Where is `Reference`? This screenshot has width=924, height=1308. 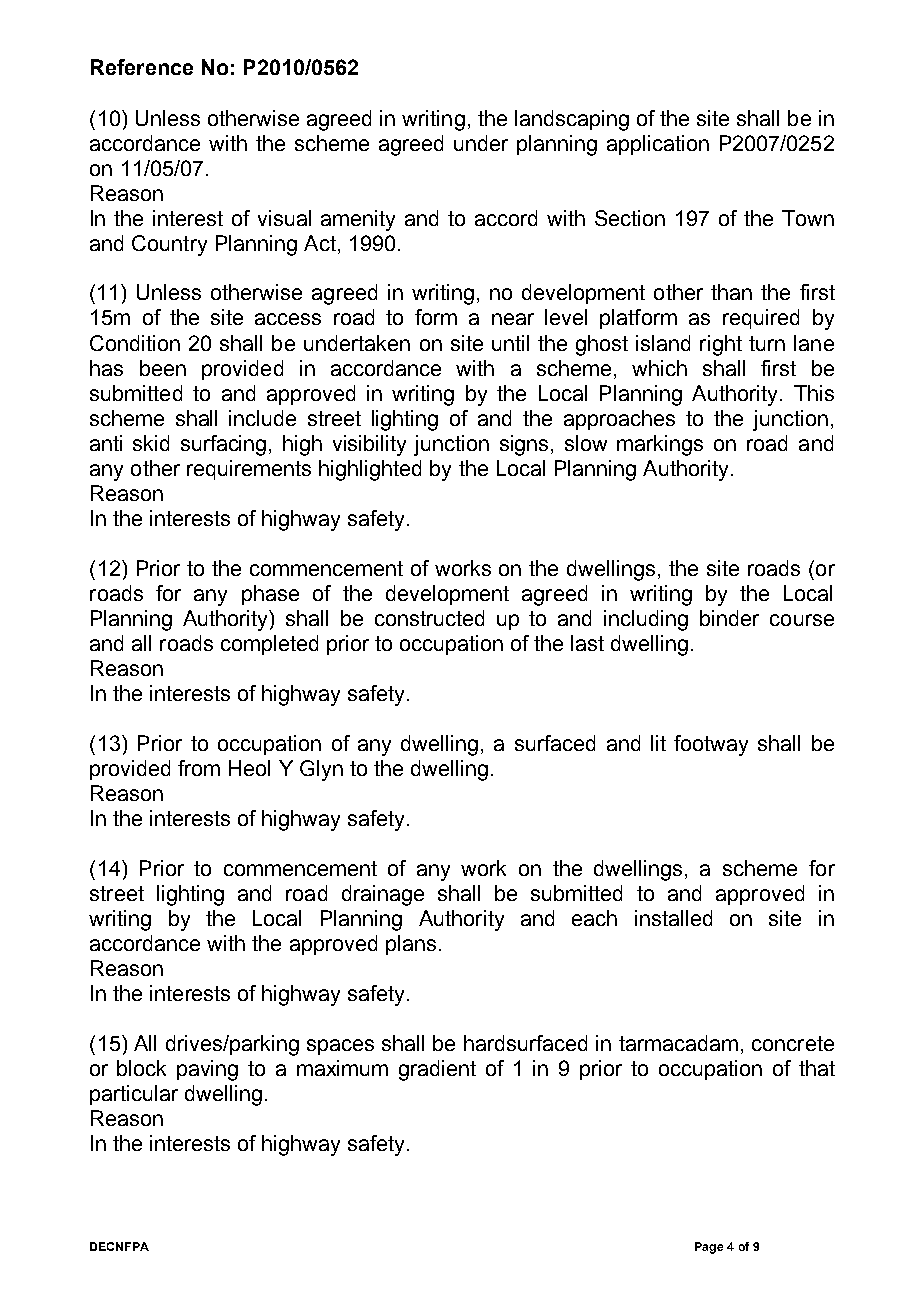 Reference is located at coordinates (142, 67).
